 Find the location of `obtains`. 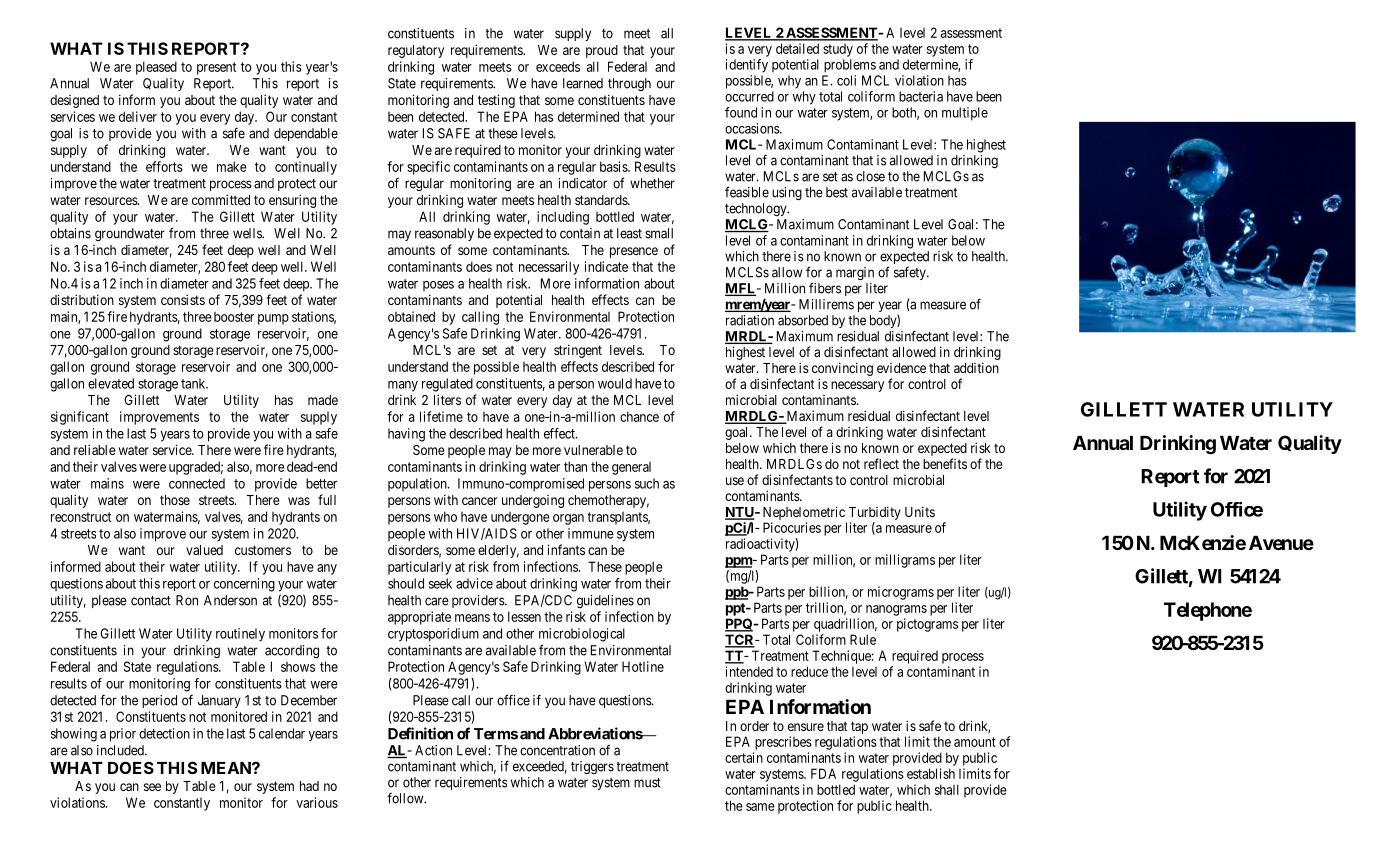

obtains is located at coordinates (70, 233).
